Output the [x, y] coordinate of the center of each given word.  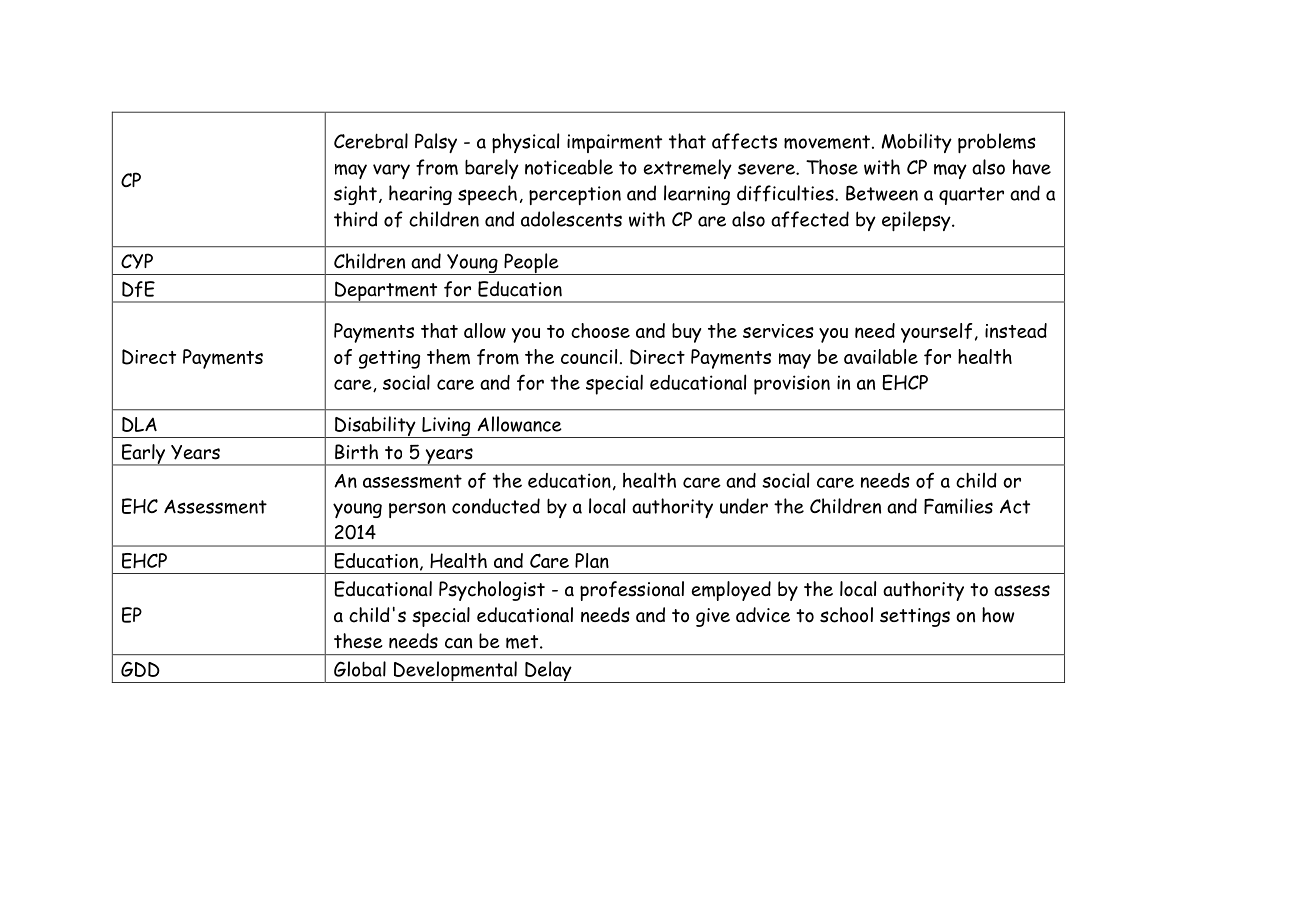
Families [958, 506]
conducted [496, 506]
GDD [140, 669]
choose [600, 330]
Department [386, 292]
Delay [548, 672]
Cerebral [371, 141]
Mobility [917, 143]
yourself [936, 333]
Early [143, 455]
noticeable [569, 167]
